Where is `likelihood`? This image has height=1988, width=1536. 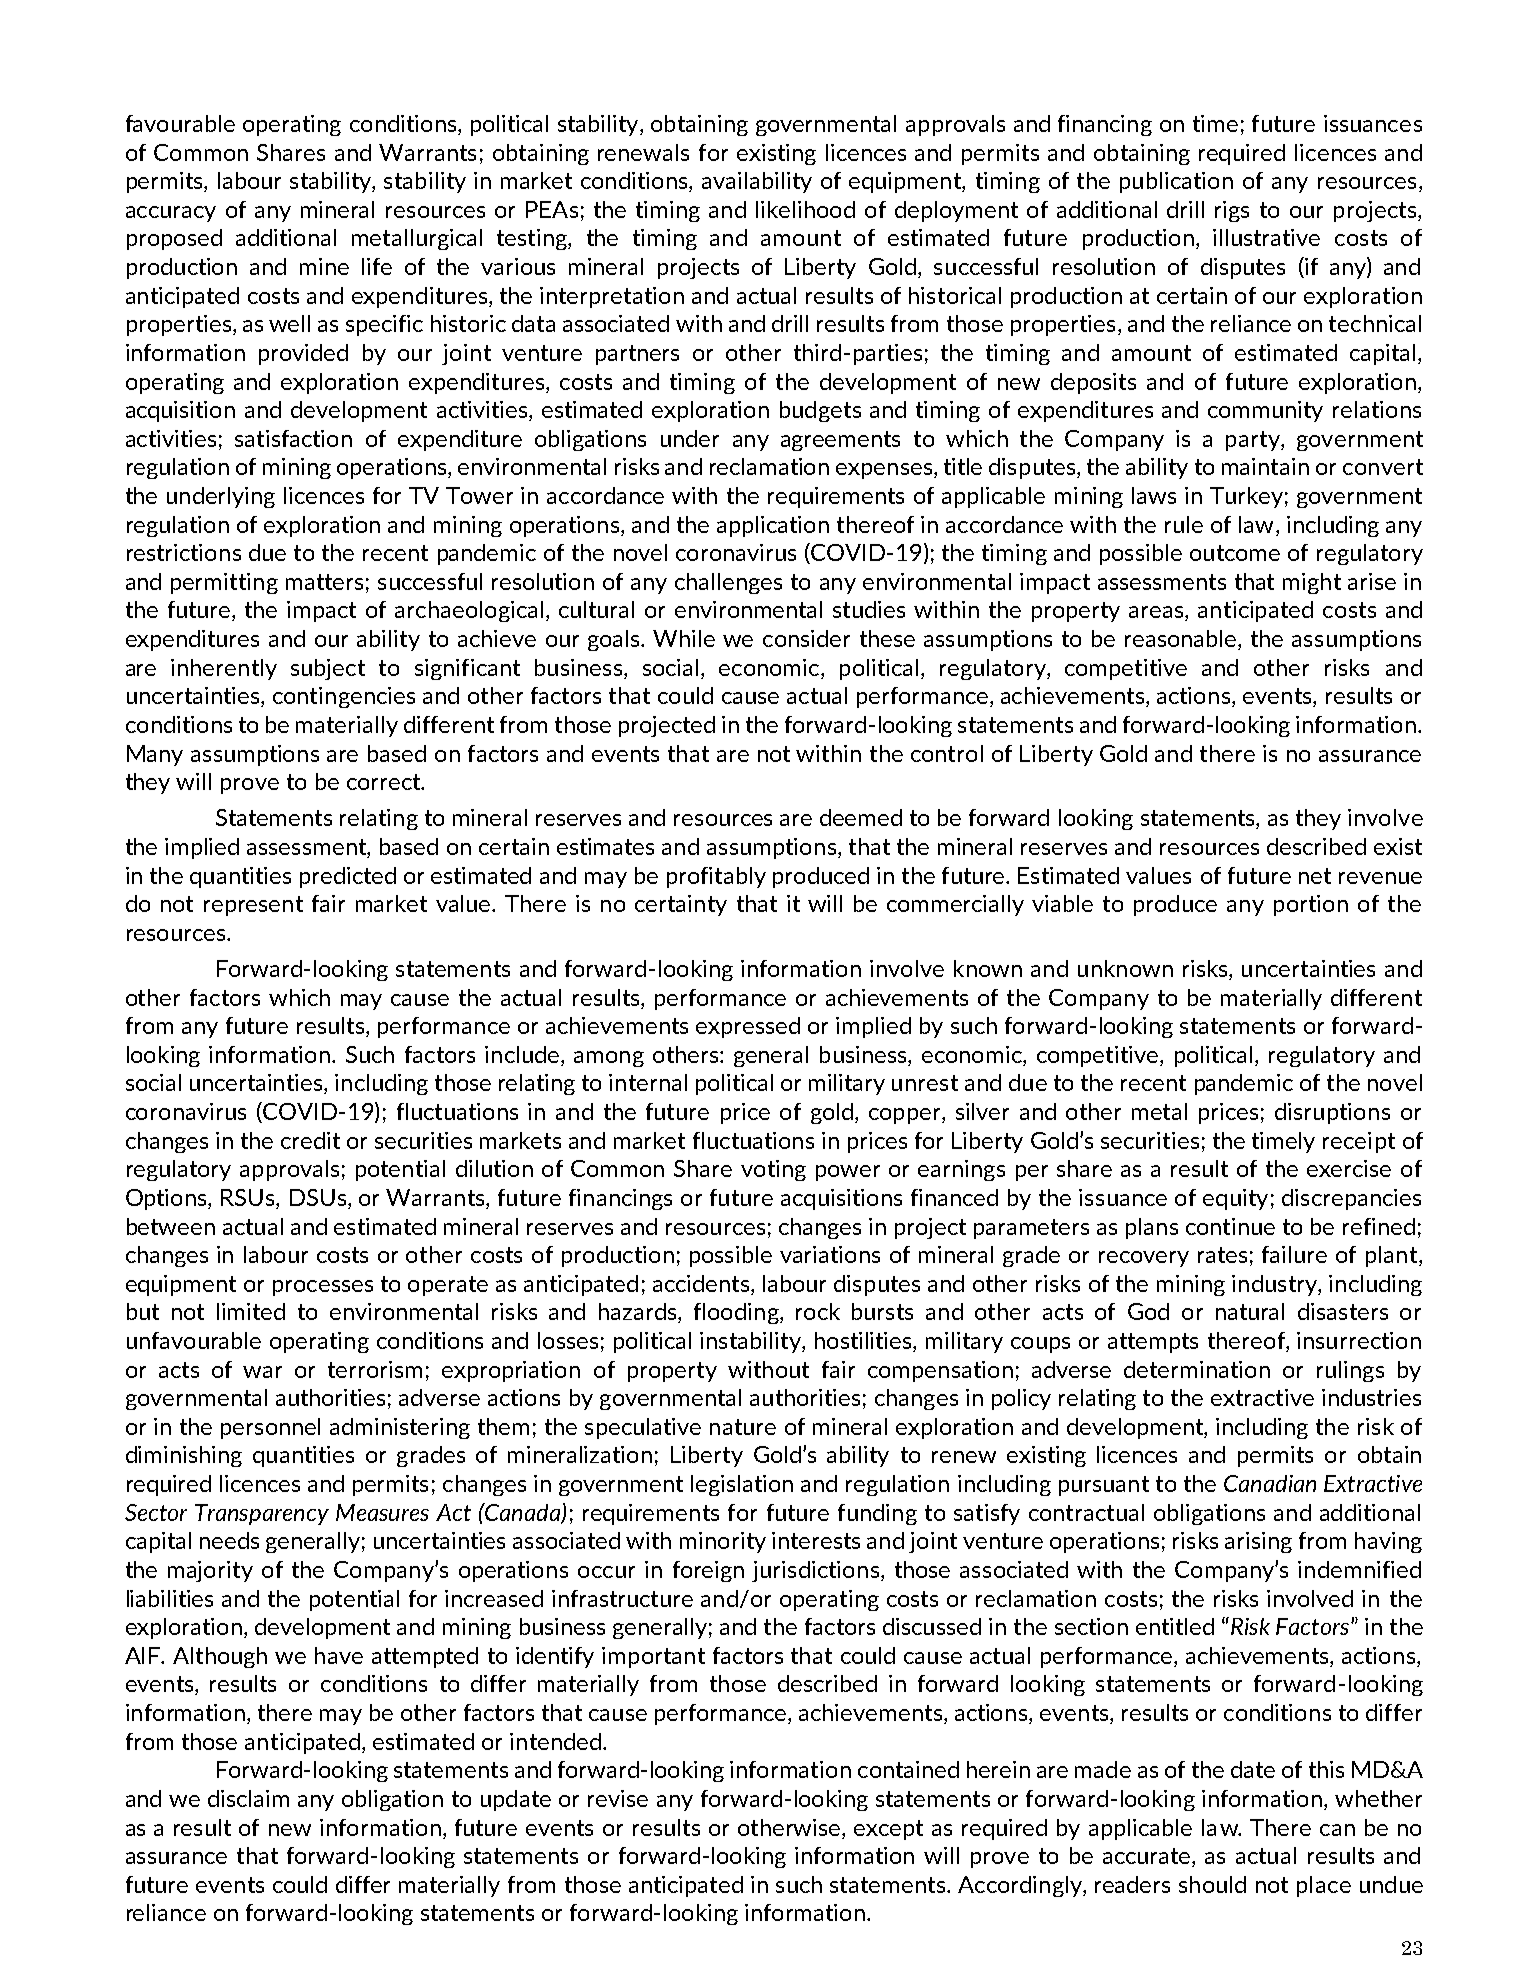 likelihood is located at coordinates (805, 209).
